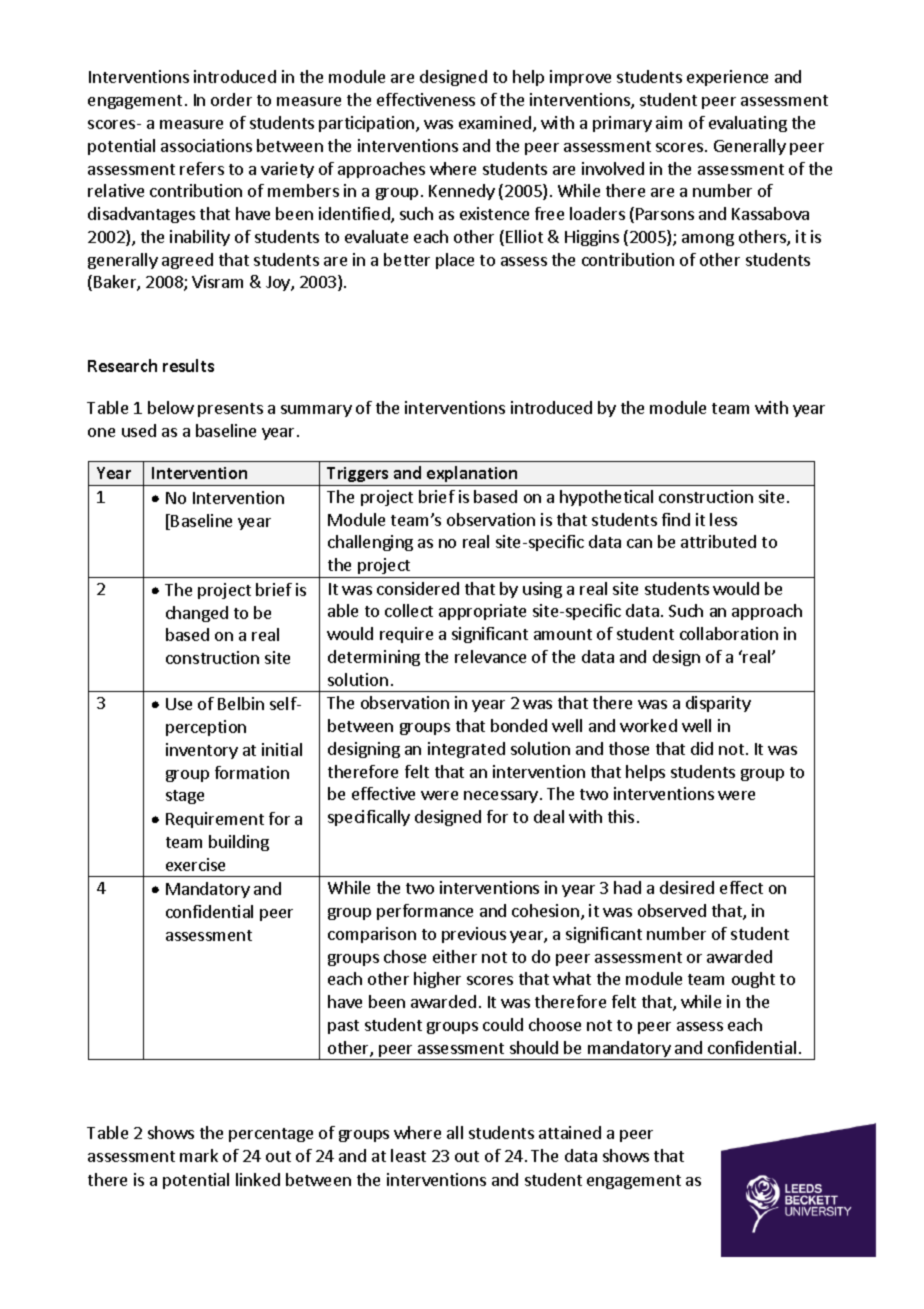 Image resolution: width=924 pixels, height=1309 pixels. Describe the element at coordinates (676, 519) in the screenshot. I see `find` at that location.
